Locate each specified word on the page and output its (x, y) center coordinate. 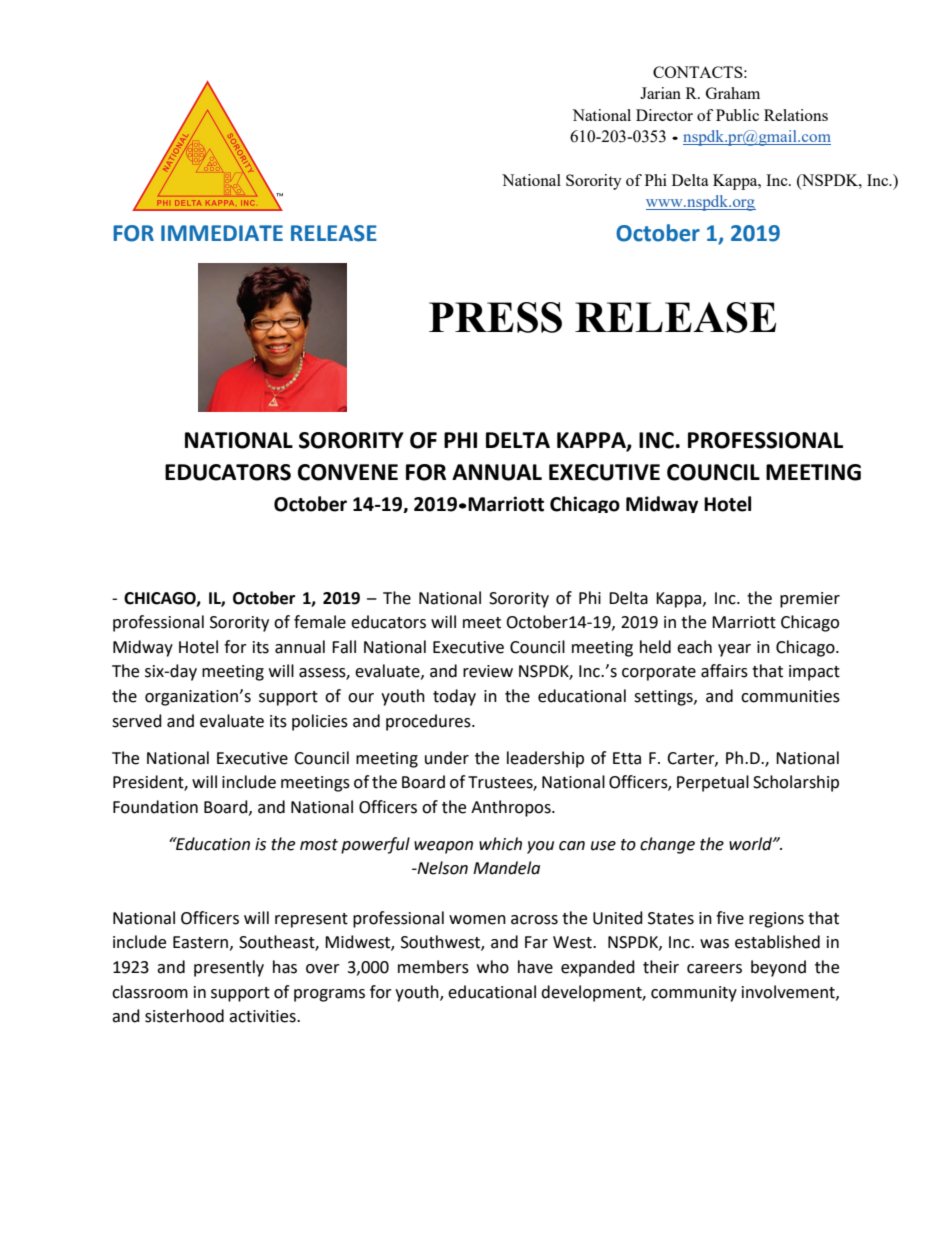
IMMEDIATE (222, 233)
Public (737, 115)
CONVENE (348, 472)
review (488, 671)
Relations (796, 115)
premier (810, 600)
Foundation (155, 807)
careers (714, 969)
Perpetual (713, 783)
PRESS (495, 317)
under (447, 758)
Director (664, 115)
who (493, 967)
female (320, 622)
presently (229, 968)
